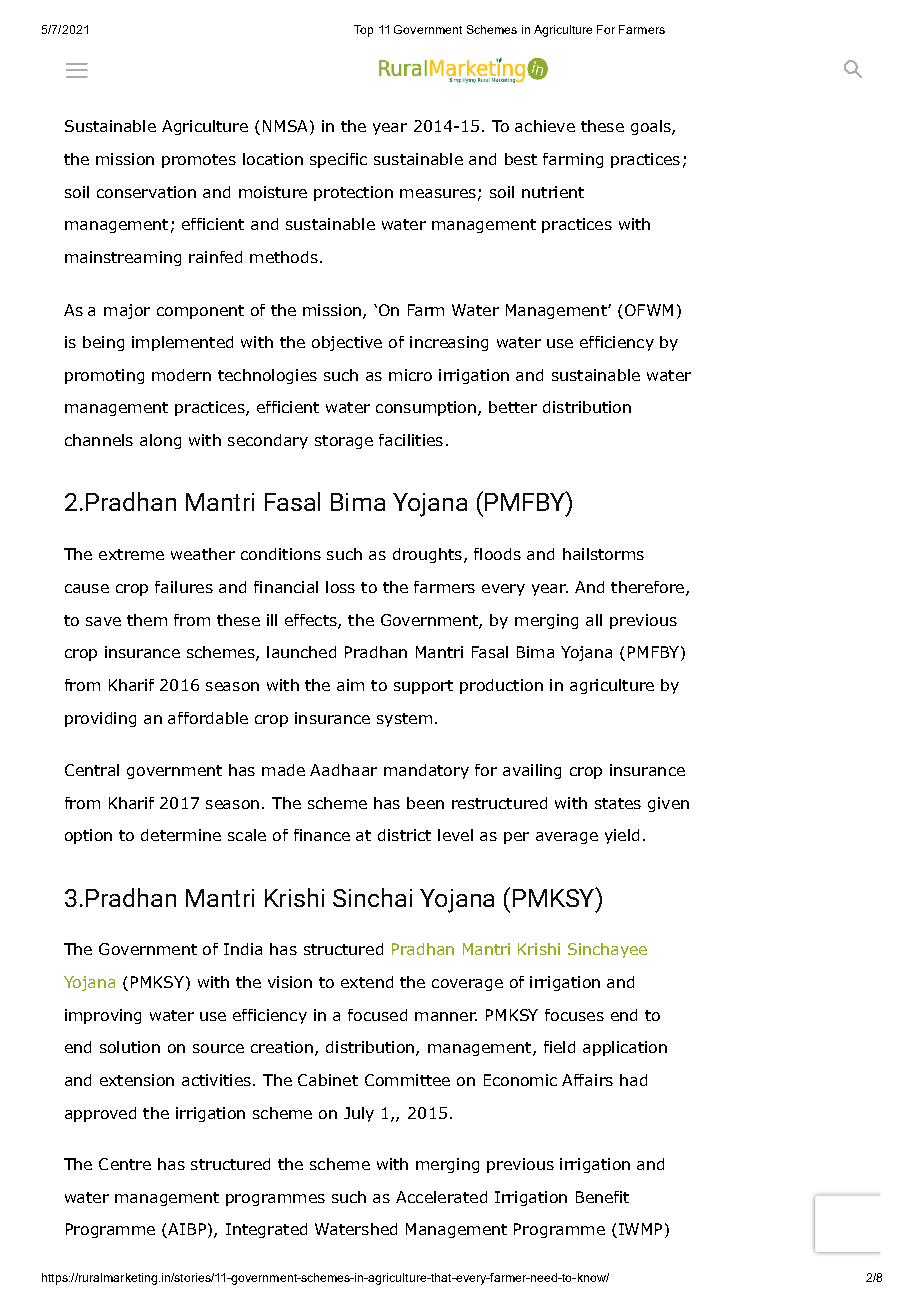  Describe the element at coordinates (340, 587) in the image. I see `loss` at that location.
